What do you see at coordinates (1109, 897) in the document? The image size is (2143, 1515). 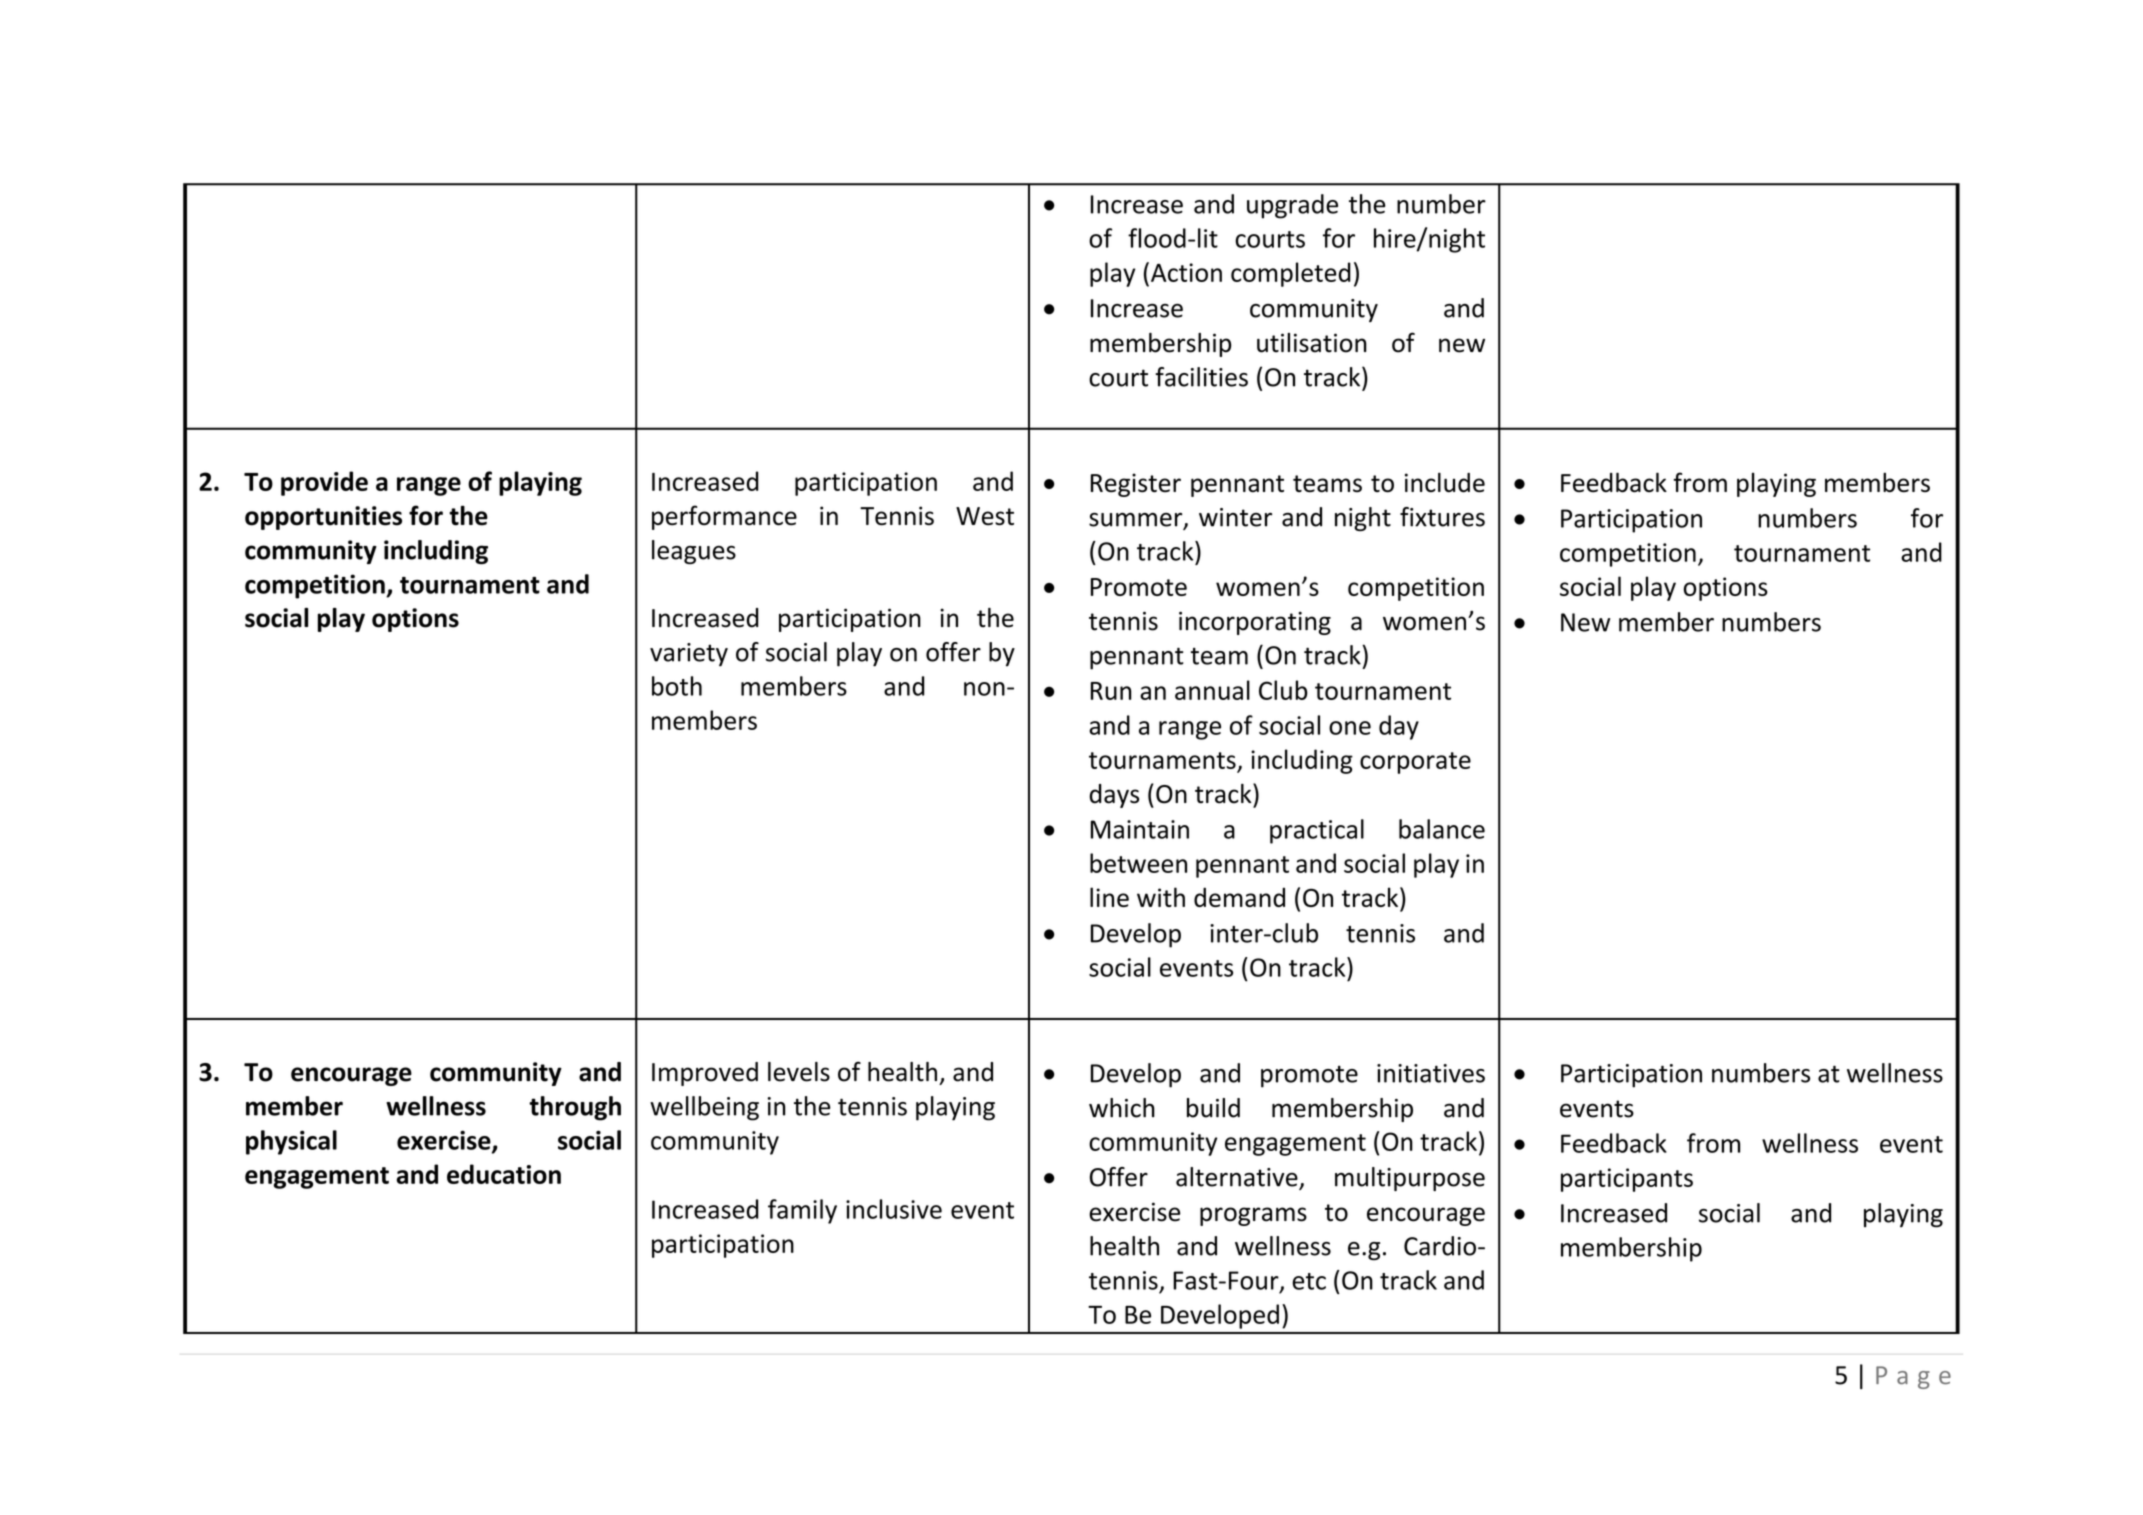 I see `line` at bounding box center [1109, 897].
